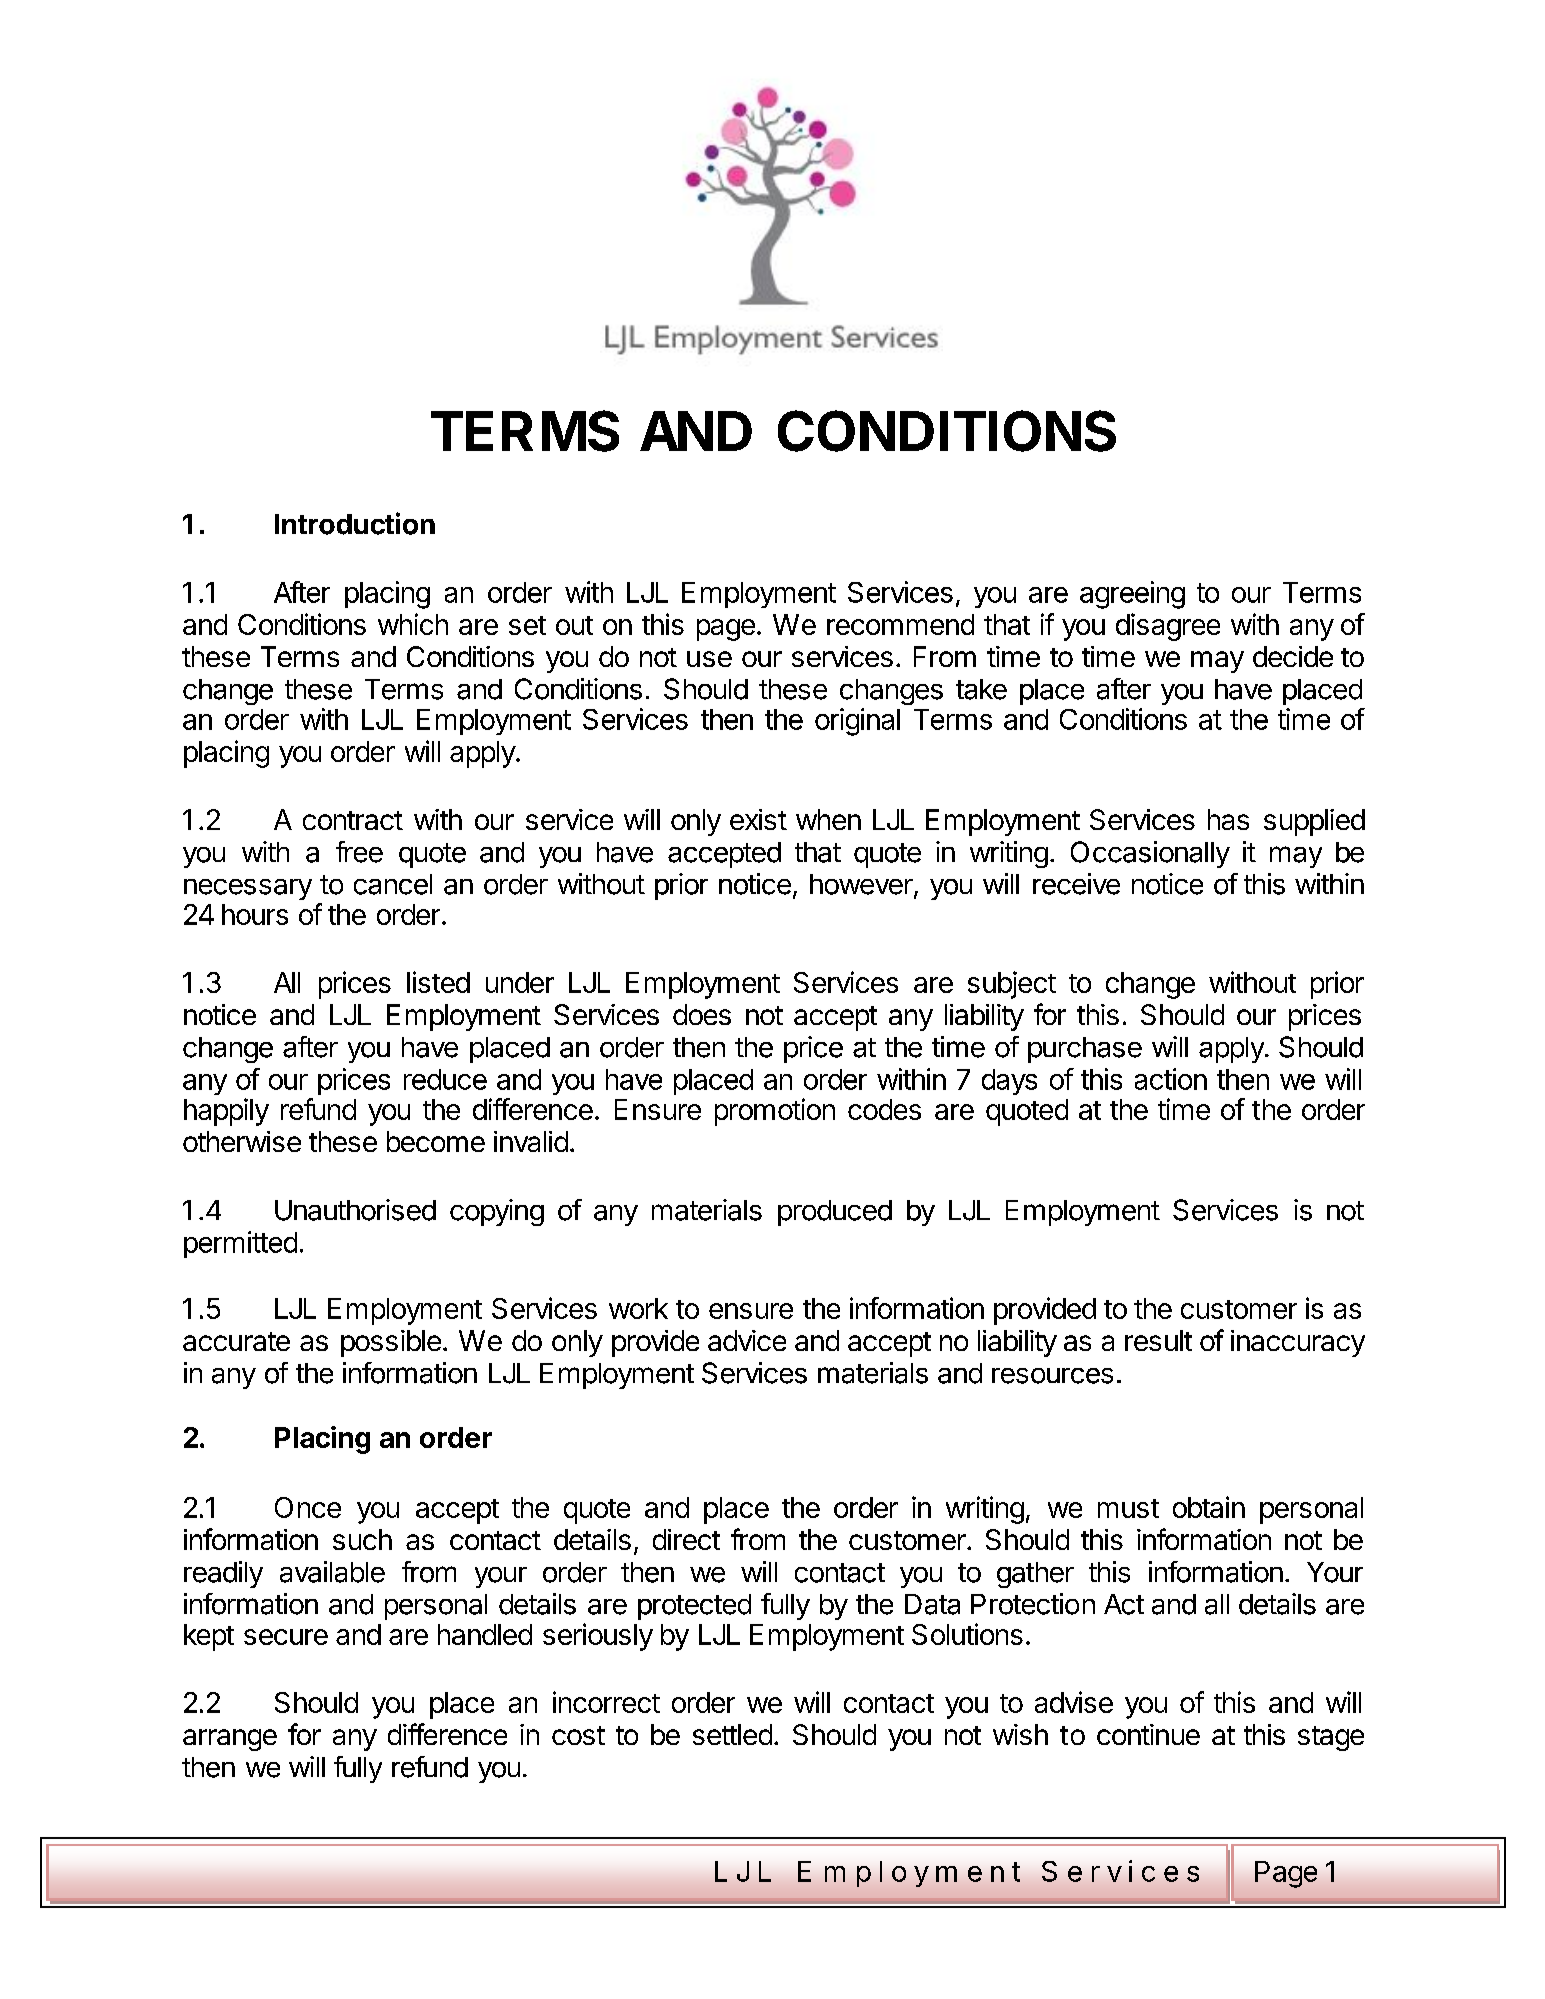  Describe the element at coordinates (1150, 854) in the page. I see `Occasionally` at that location.
